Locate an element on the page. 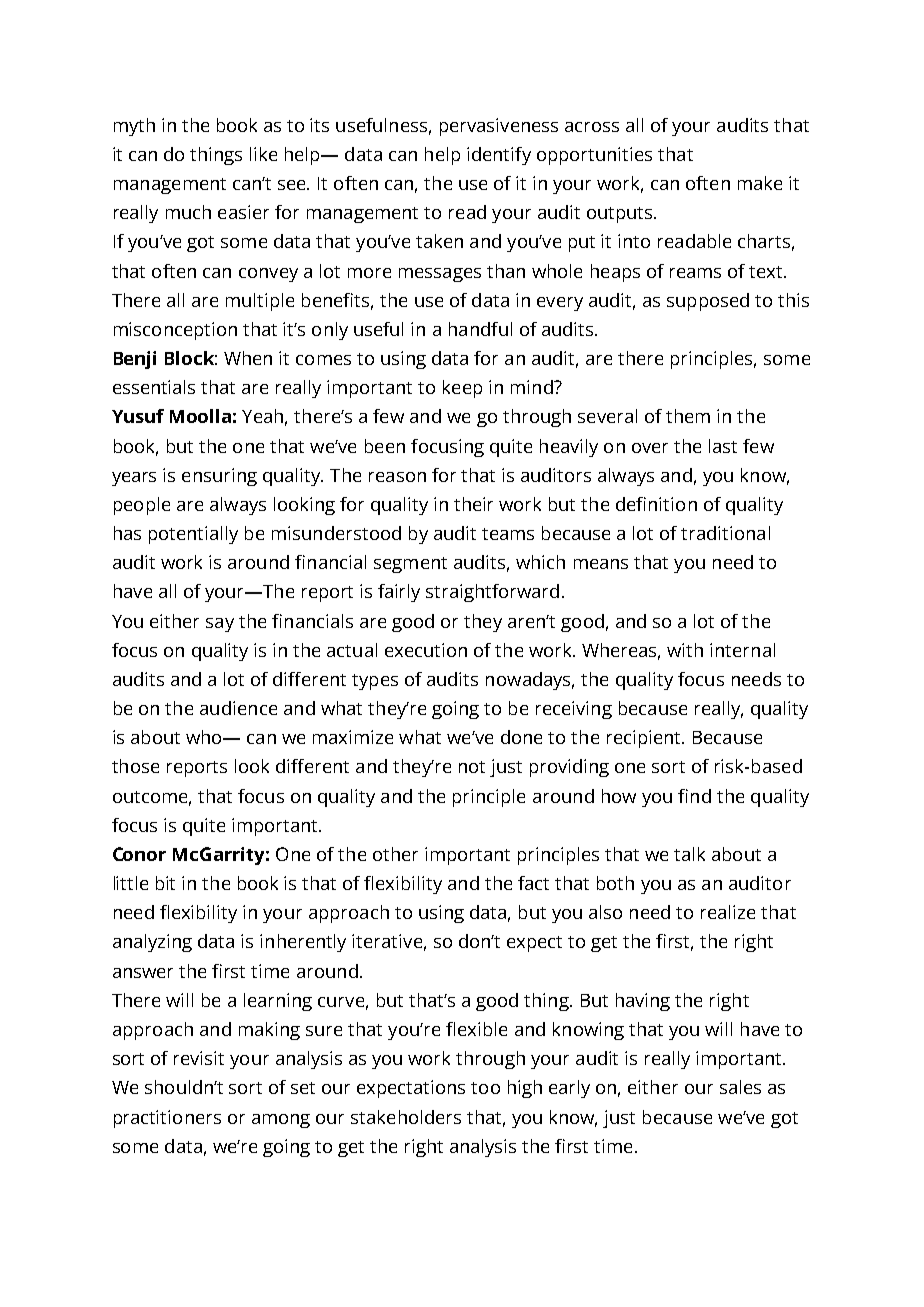 The height and width of the document is (1307, 924). revisit is located at coordinates (199, 1058).
